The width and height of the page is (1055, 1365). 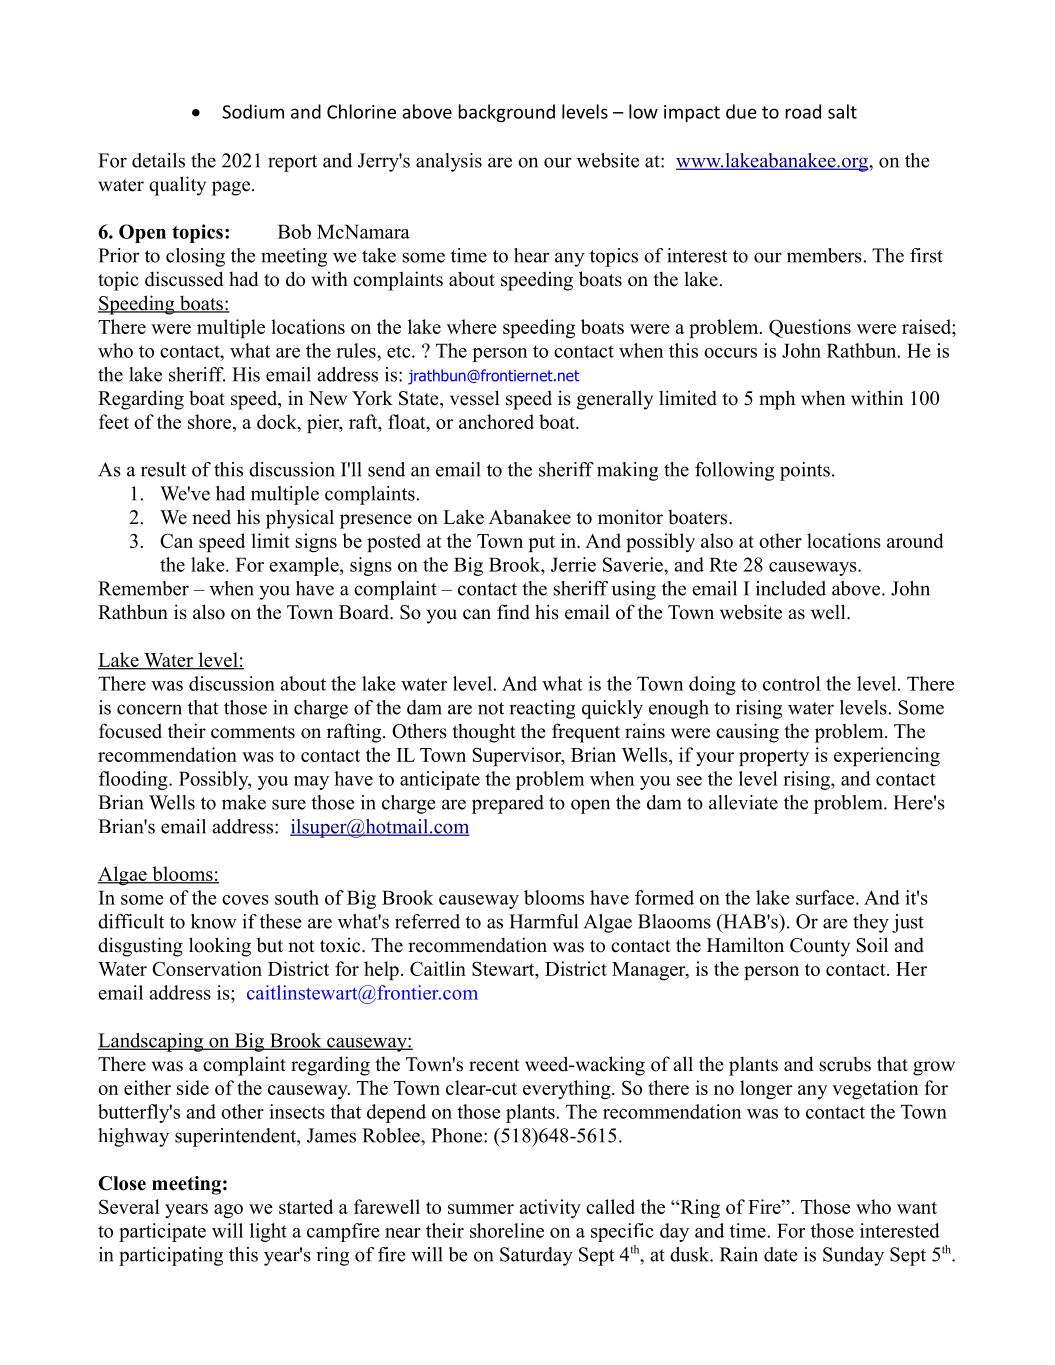 What do you see at coordinates (792, 683) in the page?
I see `control` at bounding box center [792, 683].
